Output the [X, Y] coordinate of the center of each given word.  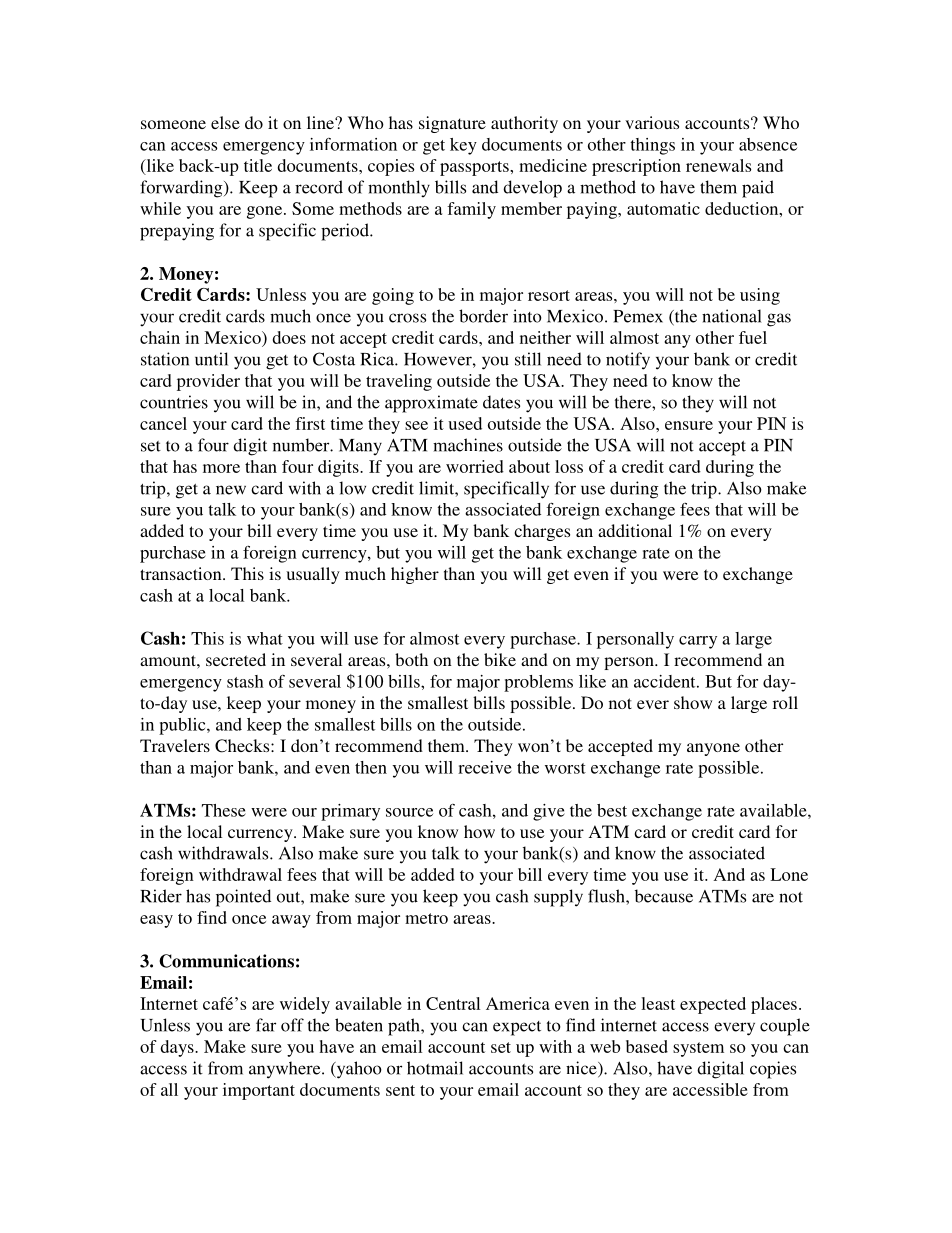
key [463, 146]
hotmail [435, 1068]
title [258, 165]
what [265, 638]
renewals [718, 165]
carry [698, 642]
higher [415, 575]
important [259, 1091]
